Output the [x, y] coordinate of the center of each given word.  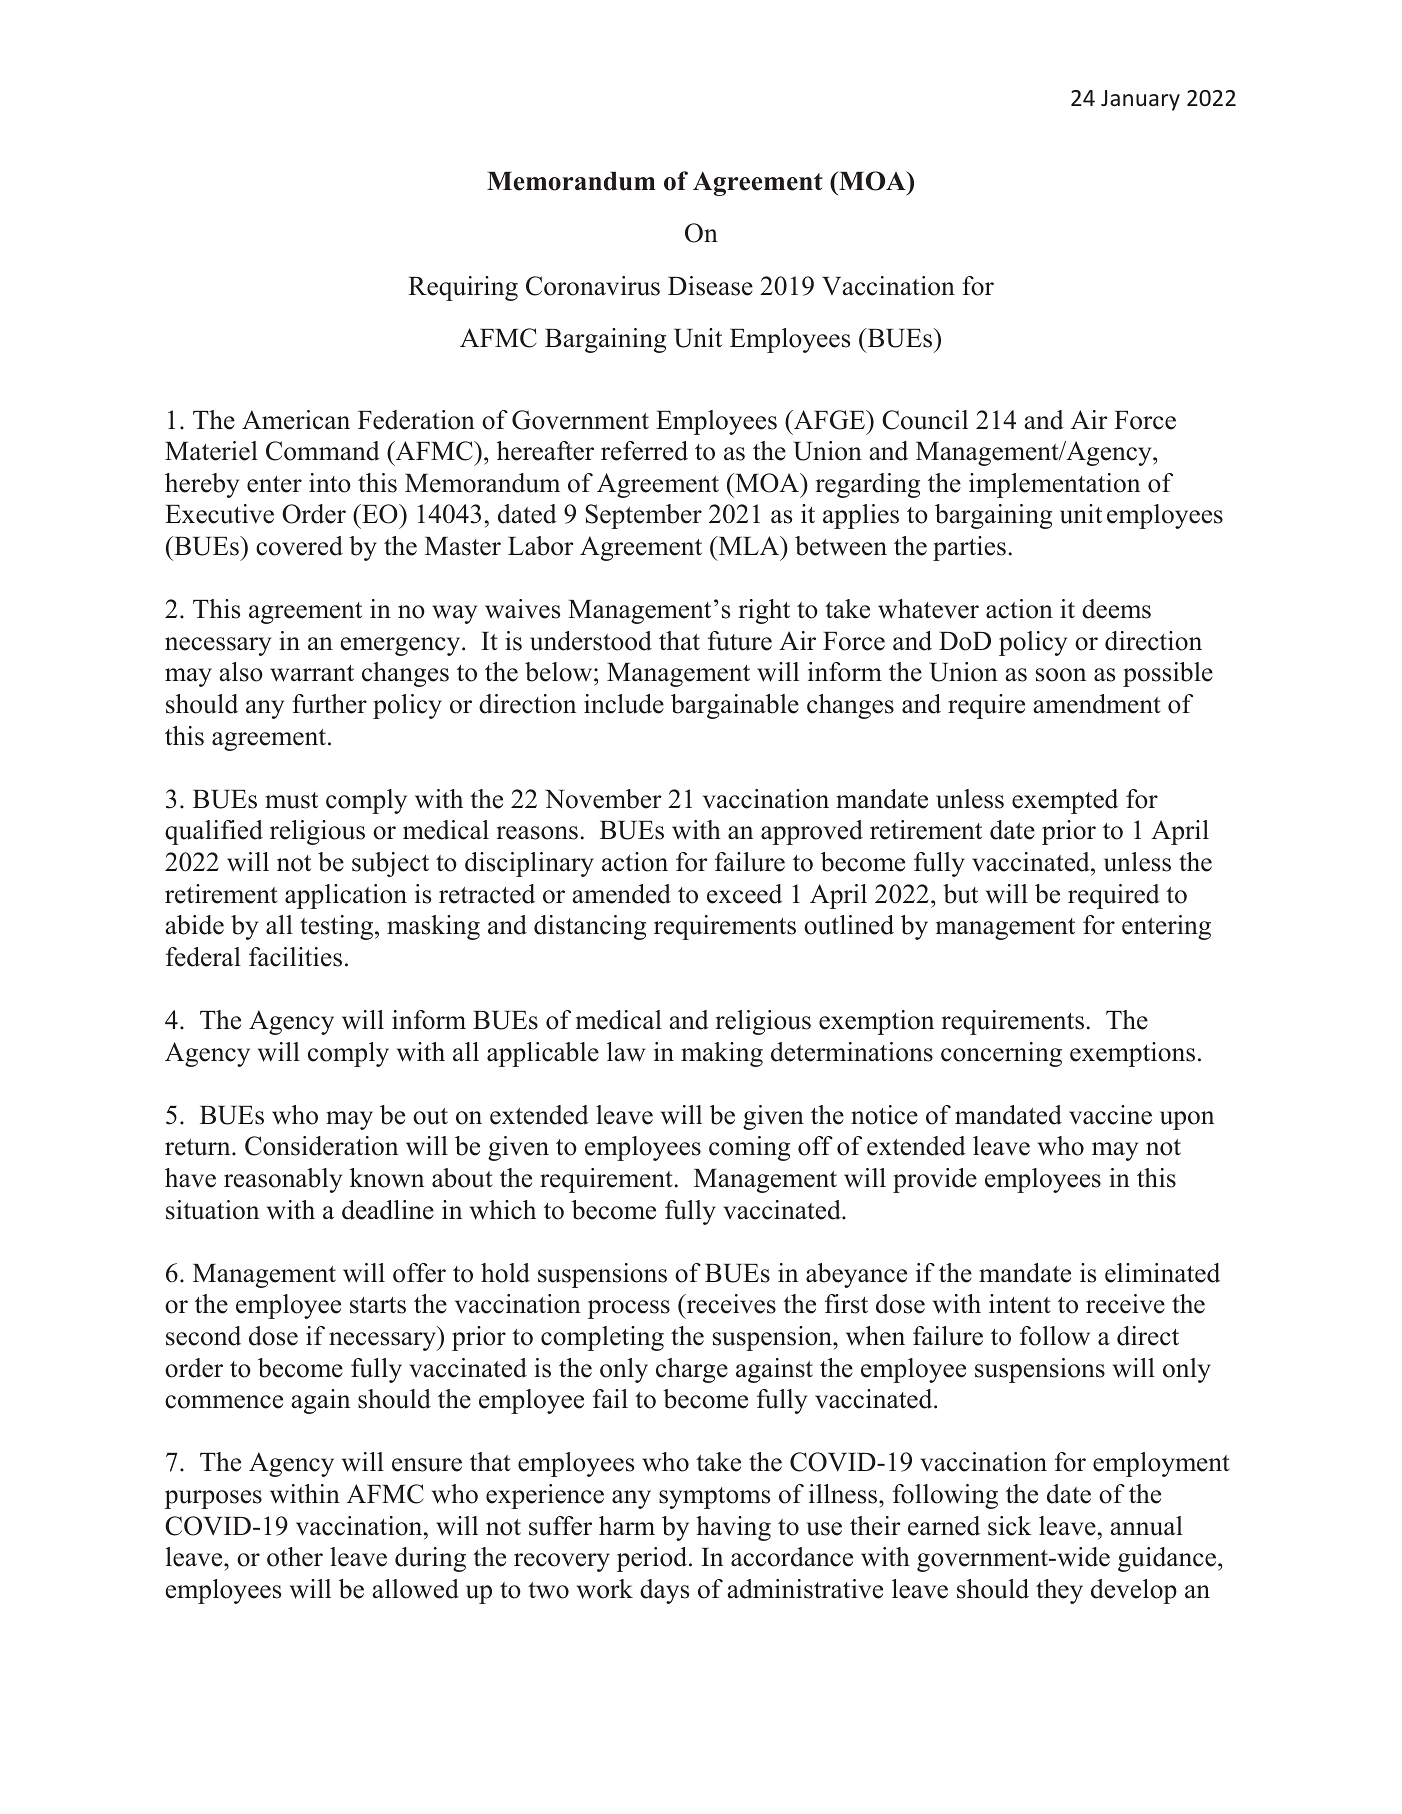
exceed [744, 894]
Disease [710, 286]
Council [925, 420]
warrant [312, 673]
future [740, 641]
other [295, 1557]
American [296, 420]
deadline [388, 1210]
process [629, 1309]
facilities [295, 957]
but [960, 894]
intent [1020, 1304]
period [653, 1559]
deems [1116, 609]
